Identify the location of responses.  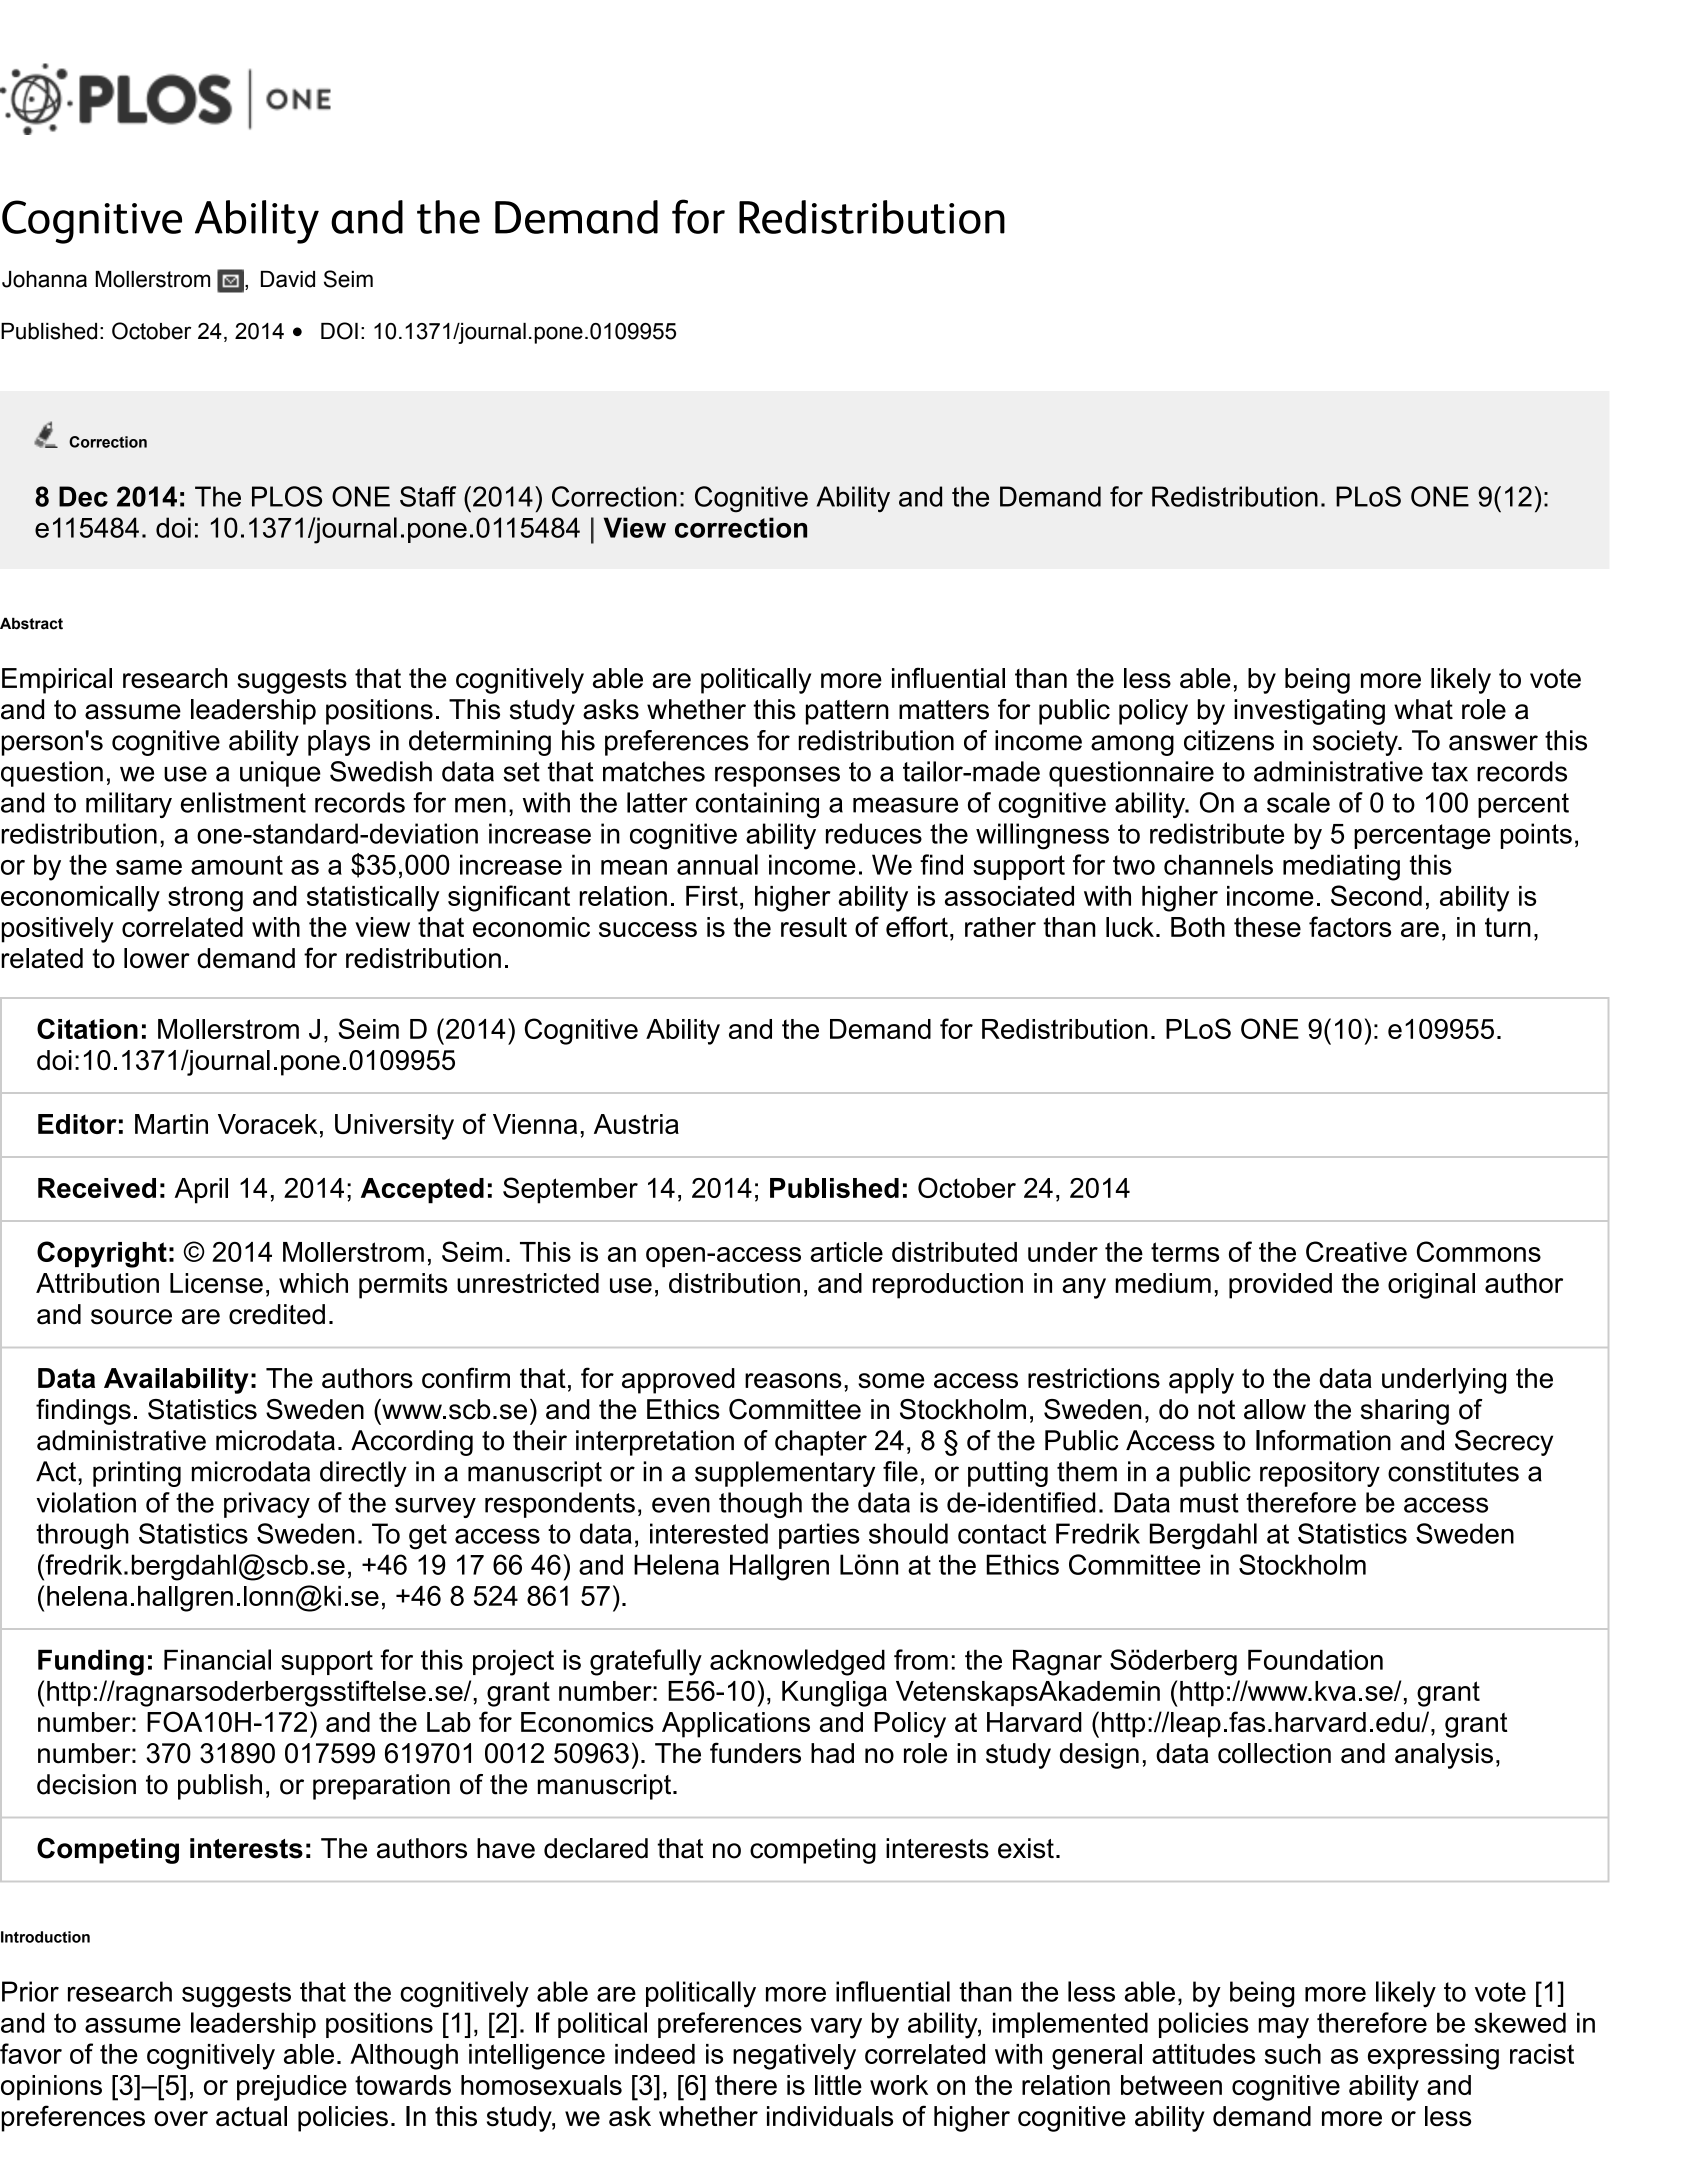
(777, 776).
